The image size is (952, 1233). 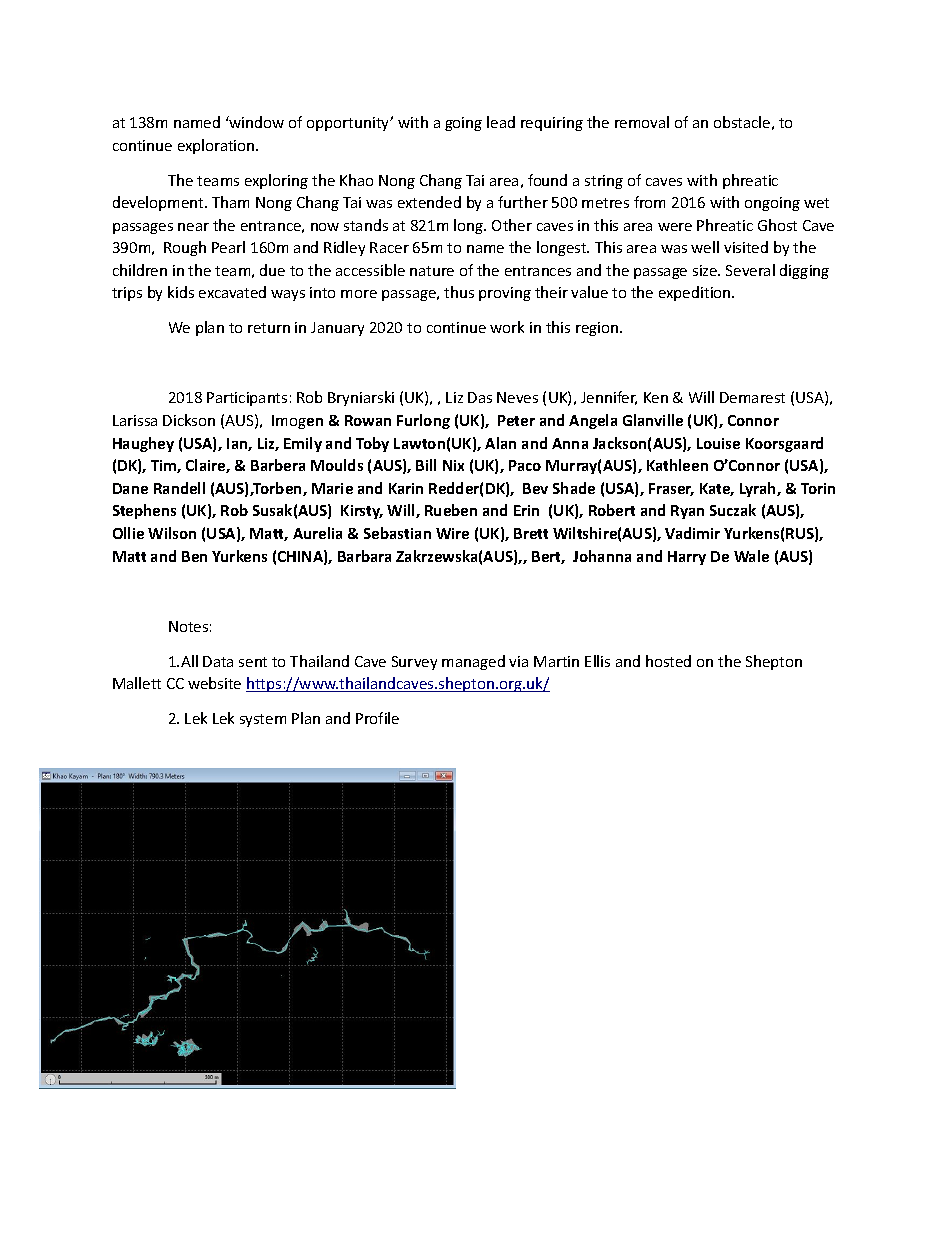 What do you see at coordinates (217, 146) in the document?
I see `exploration` at bounding box center [217, 146].
